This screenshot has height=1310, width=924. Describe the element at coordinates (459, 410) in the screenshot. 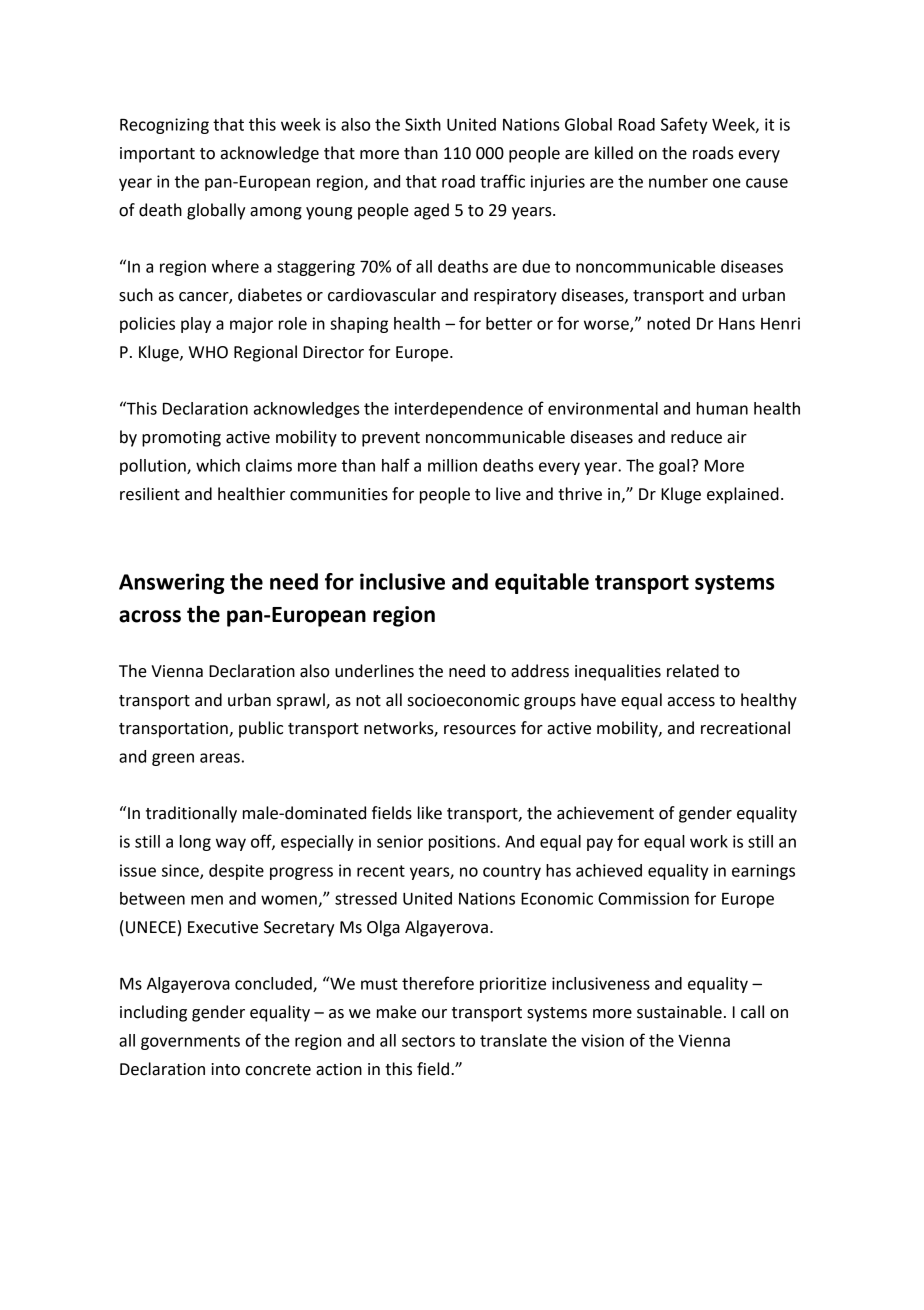

I see `interdependence` at that location.
